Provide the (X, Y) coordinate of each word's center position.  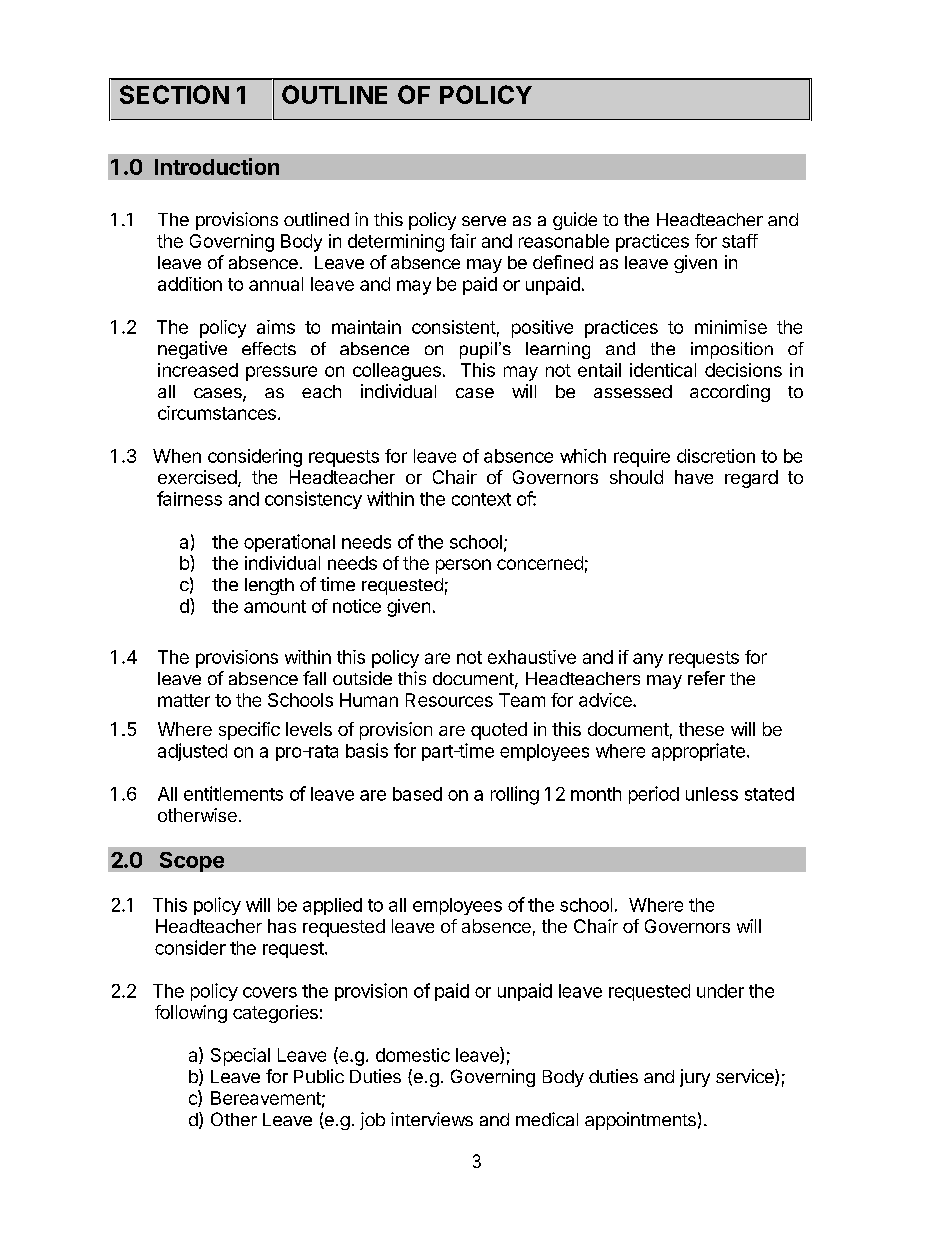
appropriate (698, 752)
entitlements (233, 793)
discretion (716, 456)
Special (240, 1057)
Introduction (217, 166)
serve (484, 221)
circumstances (217, 413)
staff (740, 241)
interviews (432, 1119)
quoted (499, 731)
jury (695, 1078)
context (481, 499)
